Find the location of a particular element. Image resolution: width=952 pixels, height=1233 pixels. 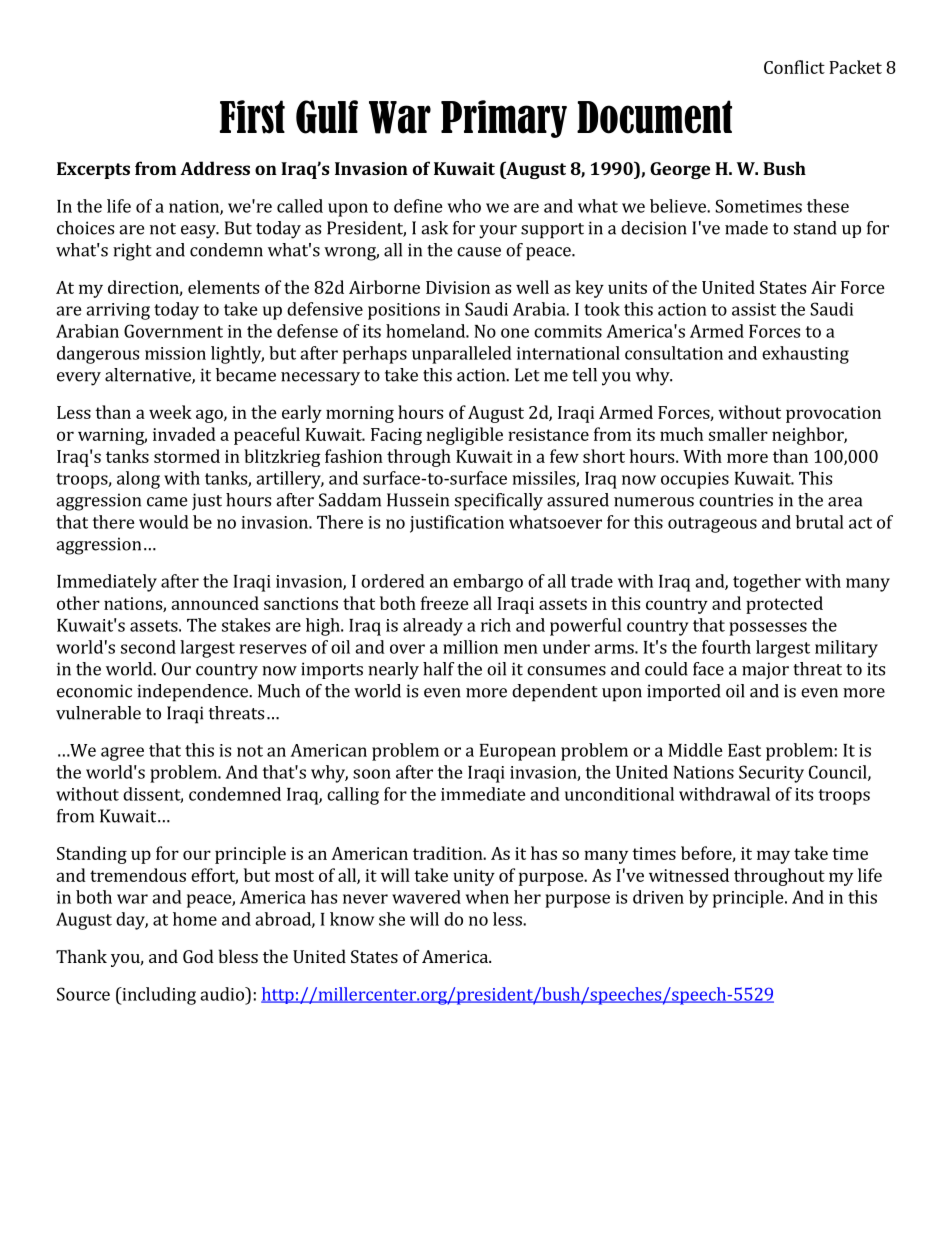

Conflict is located at coordinates (794, 67).
